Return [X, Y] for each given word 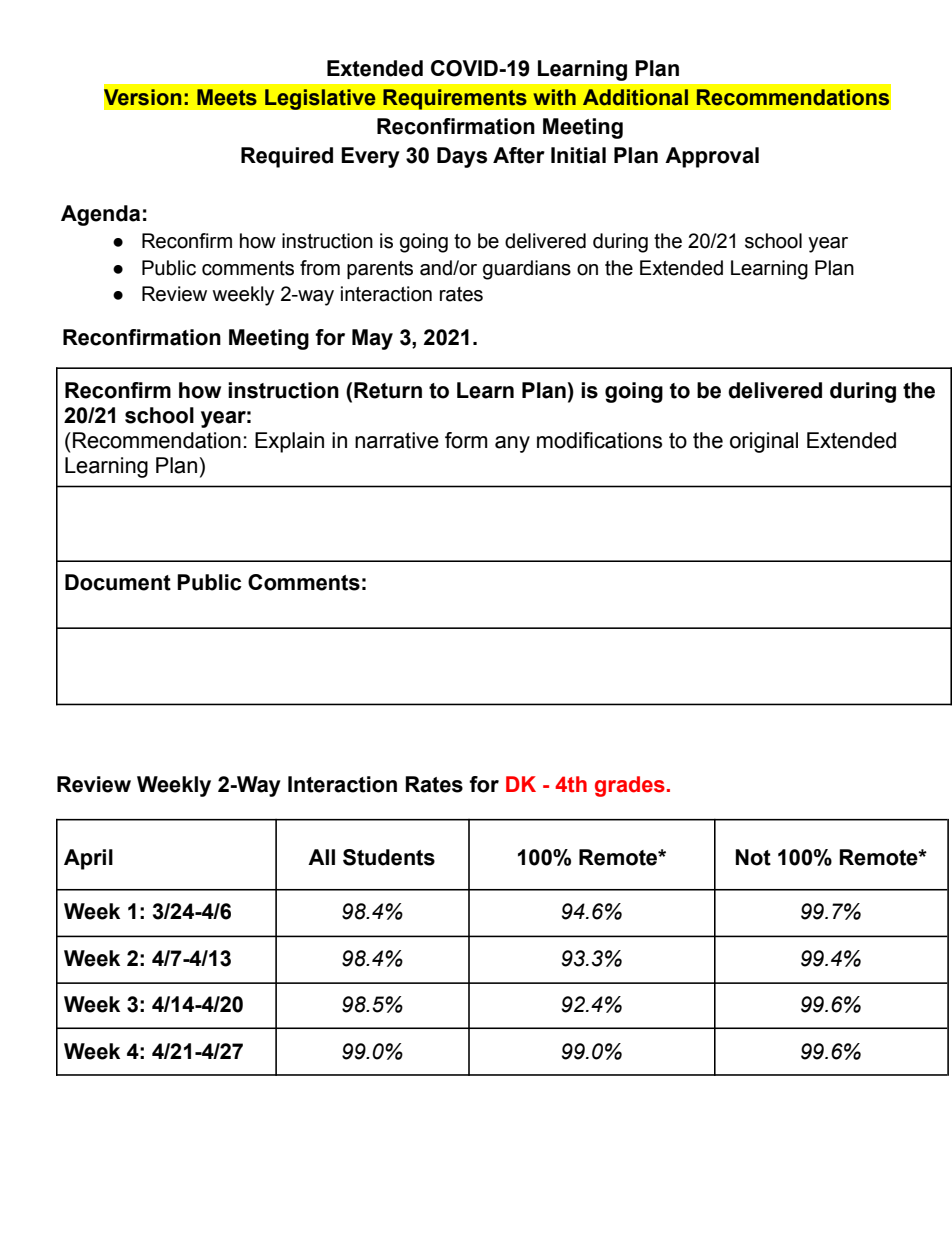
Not [753, 857]
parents [380, 270]
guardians [527, 270]
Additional [635, 97]
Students [389, 857]
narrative [397, 440]
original [764, 442]
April [88, 859]
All [321, 857]
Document [118, 582]
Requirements [455, 99]
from [320, 268]
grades [630, 786]
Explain [289, 442]
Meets [227, 97]
